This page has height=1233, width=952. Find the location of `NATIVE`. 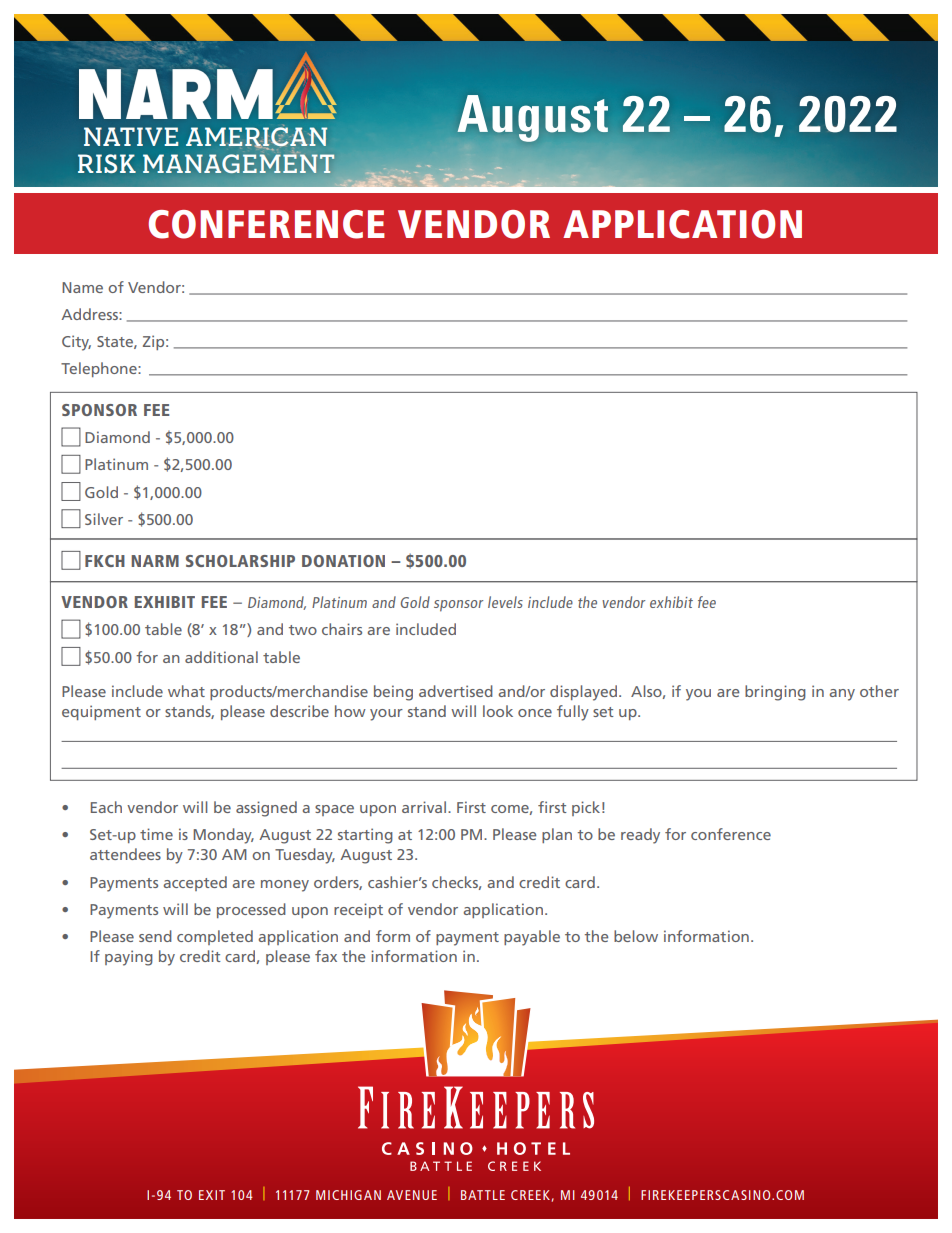

NATIVE is located at coordinates (131, 136).
